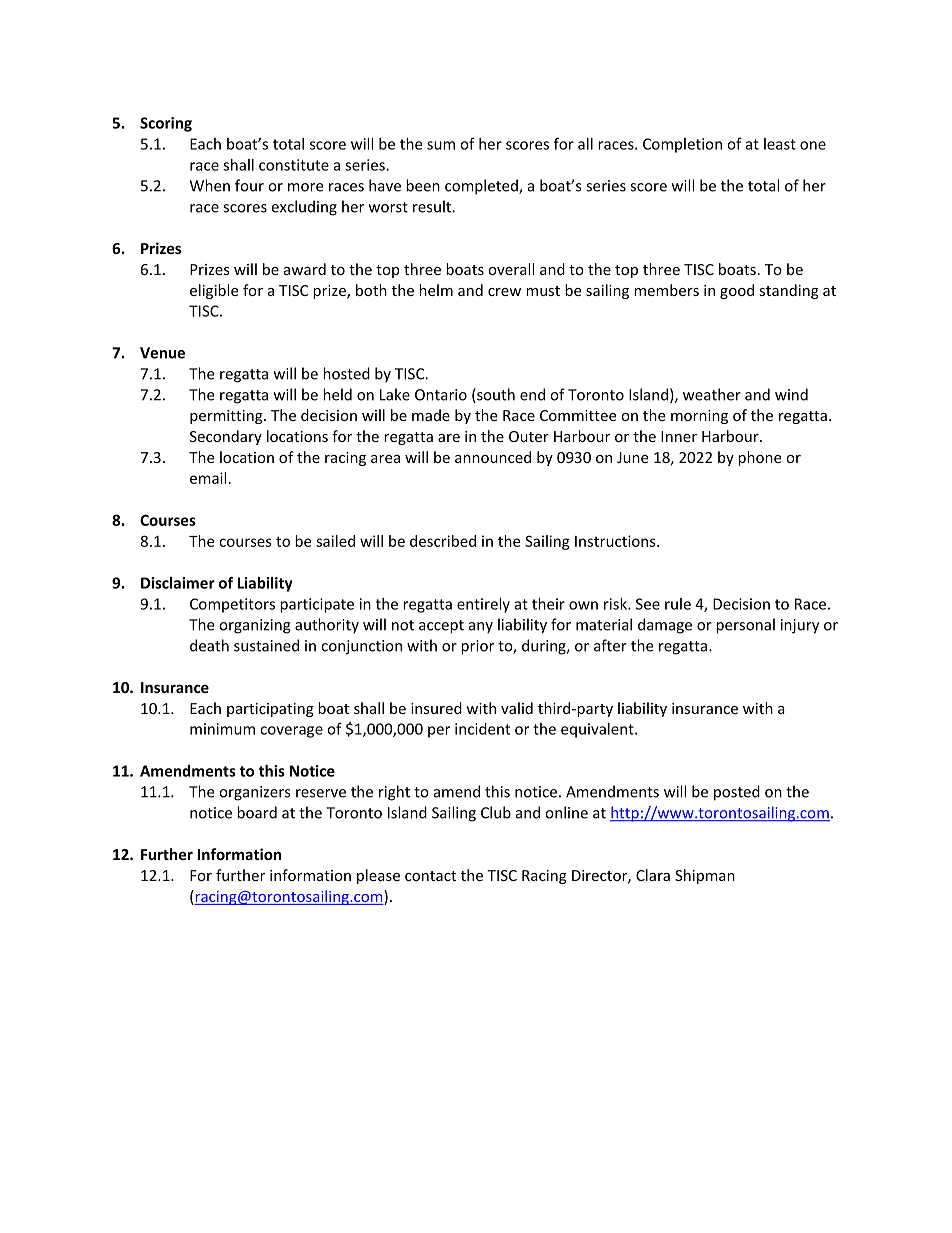 This screenshot has width=952, height=1233. What do you see at coordinates (745, 626) in the screenshot?
I see `personal` at bounding box center [745, 626].
